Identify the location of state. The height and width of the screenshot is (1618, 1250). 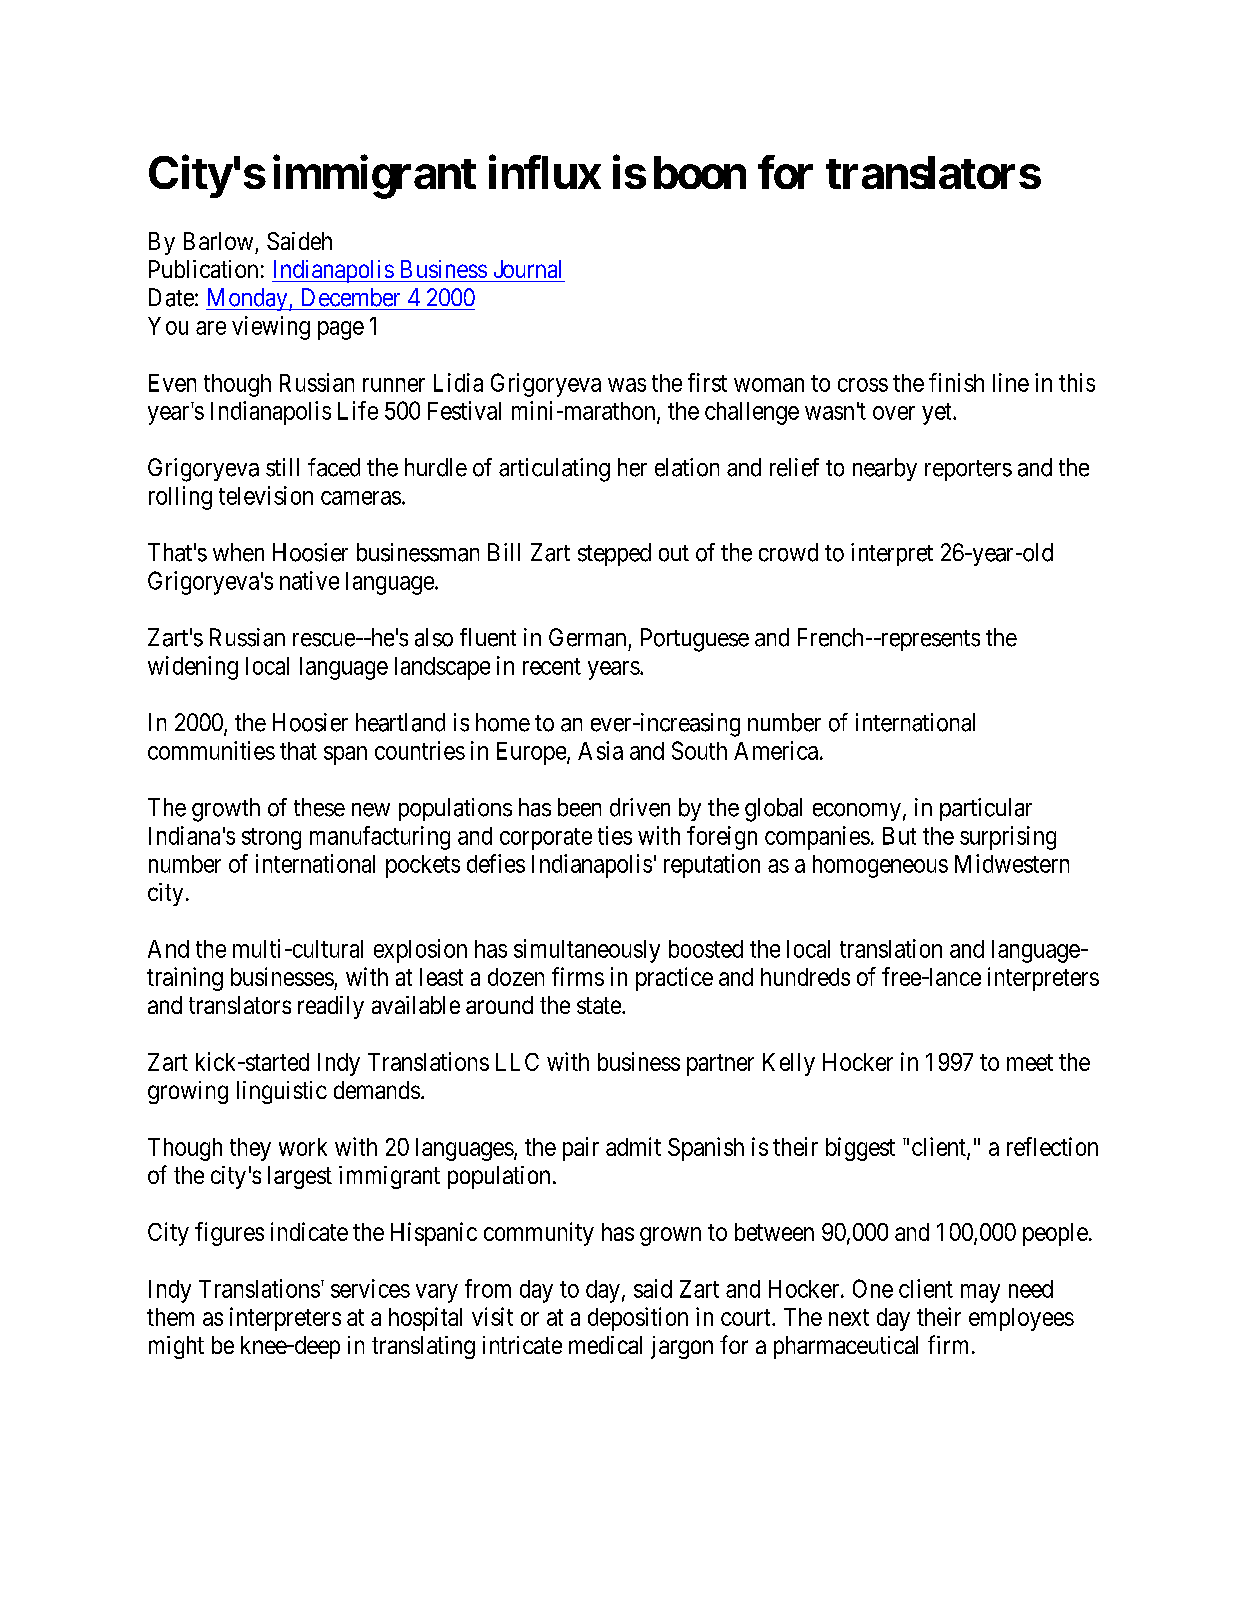
(600, 1005).
